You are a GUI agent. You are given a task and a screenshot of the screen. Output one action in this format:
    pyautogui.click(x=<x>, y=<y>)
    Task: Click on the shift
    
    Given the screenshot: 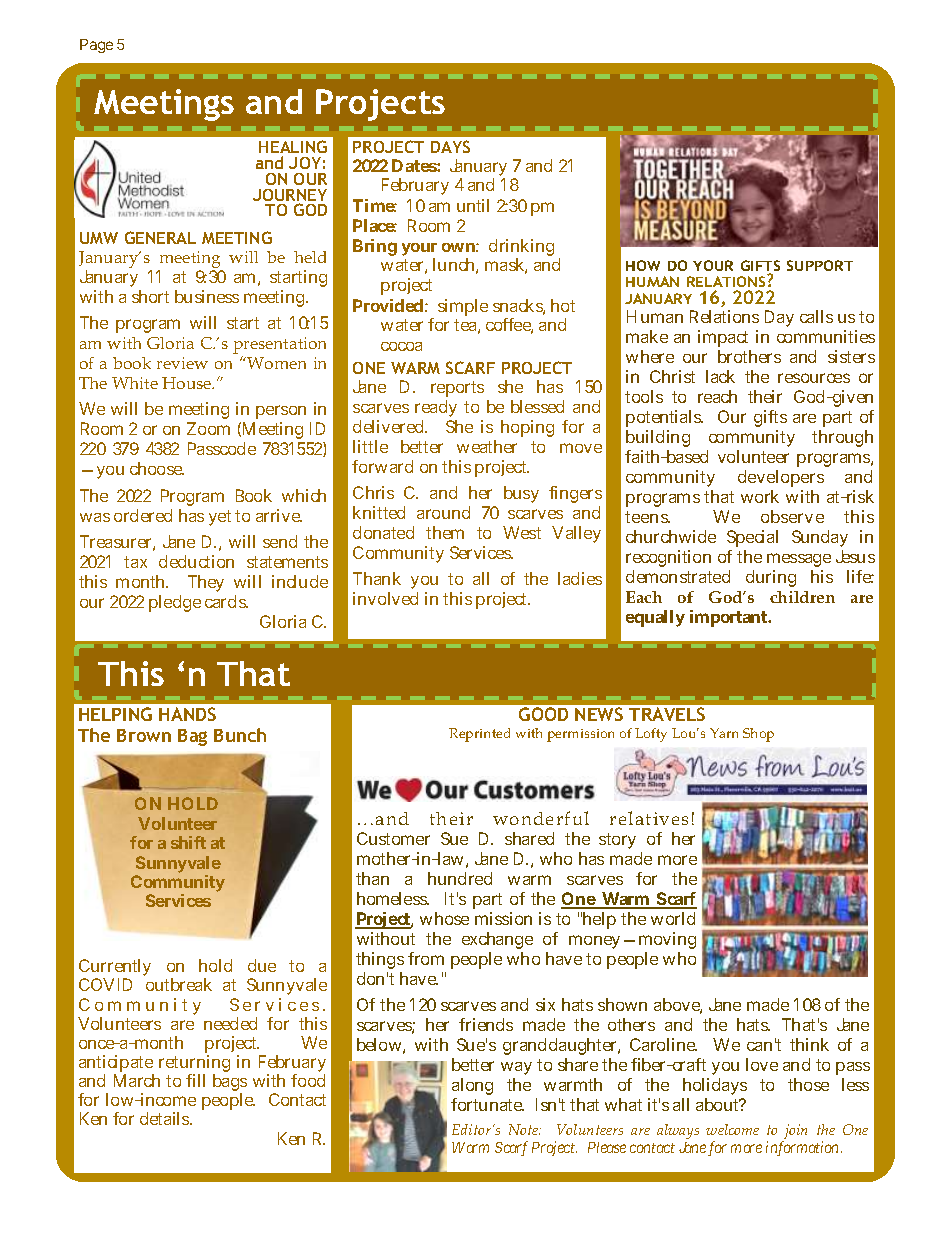 What is the action you would take?
    pyautogui.click(x=188, y=842)
